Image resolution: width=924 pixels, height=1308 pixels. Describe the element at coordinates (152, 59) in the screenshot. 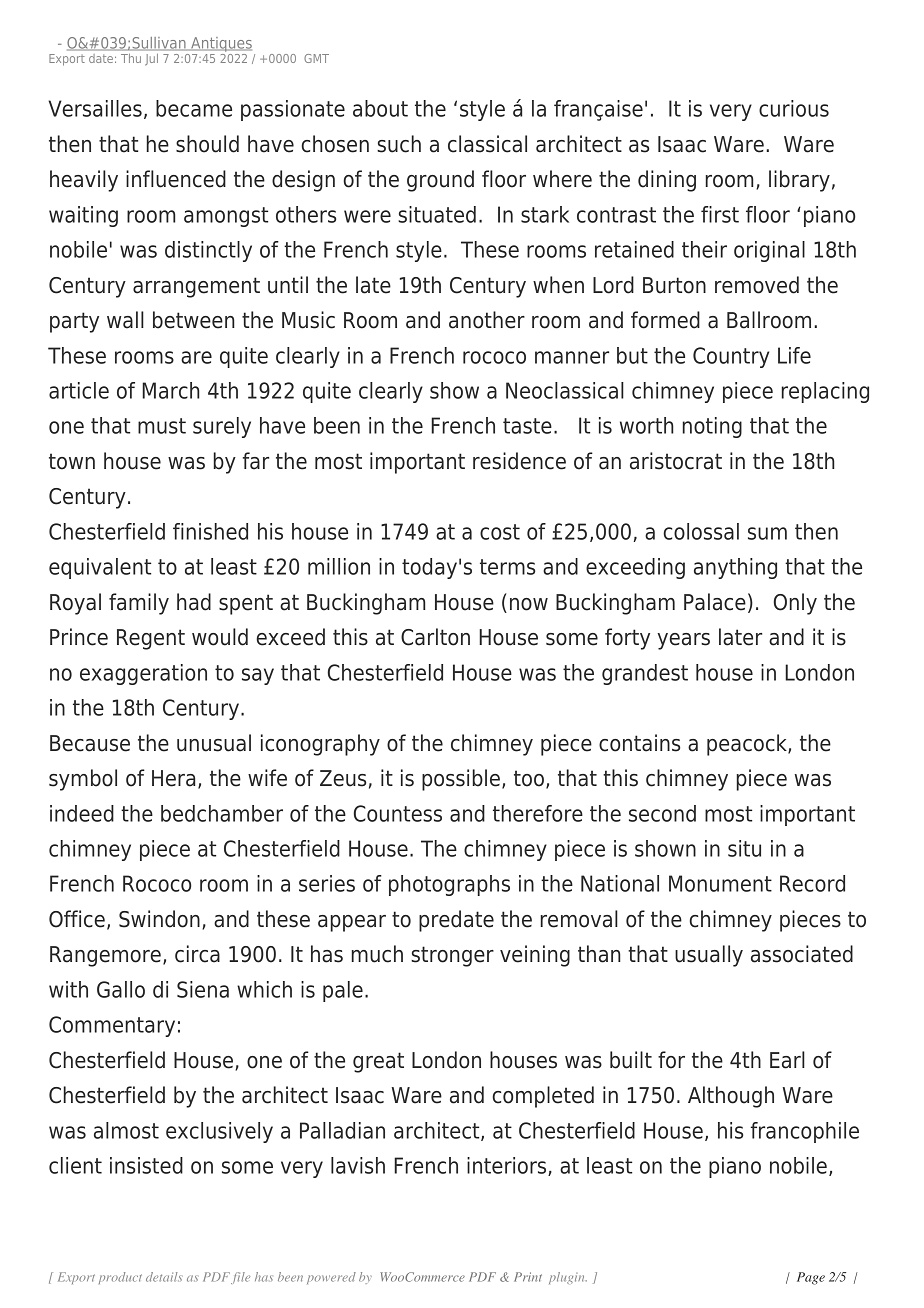

I see `Jul` at that location.
